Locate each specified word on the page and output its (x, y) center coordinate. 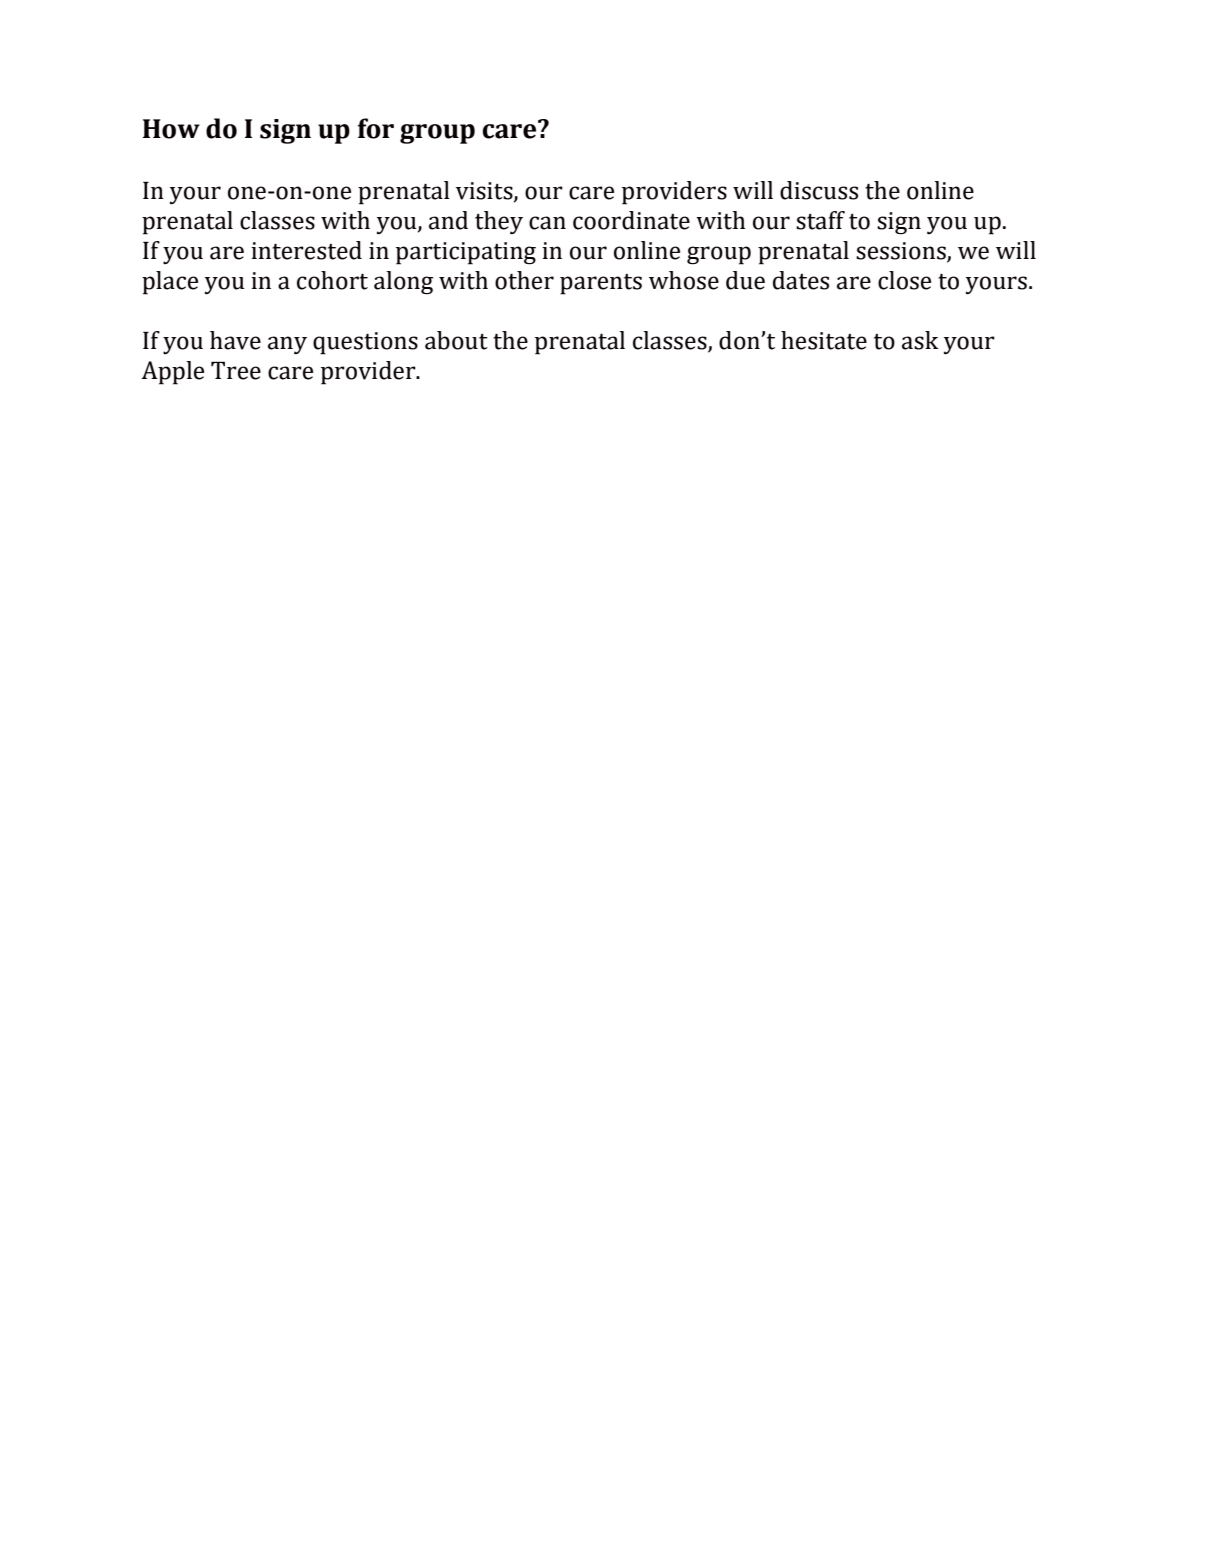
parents (601, 284)
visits (485, 191)
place (170, 283)
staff (820, 220)
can (547, 223)
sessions (901, 251)
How (171, 129)
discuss (819, 190)
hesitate (824, 340)
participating (466, 253)
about (456, 340)
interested (306, 250)
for (376, 128)
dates (801, 280)
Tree (236, 371)
